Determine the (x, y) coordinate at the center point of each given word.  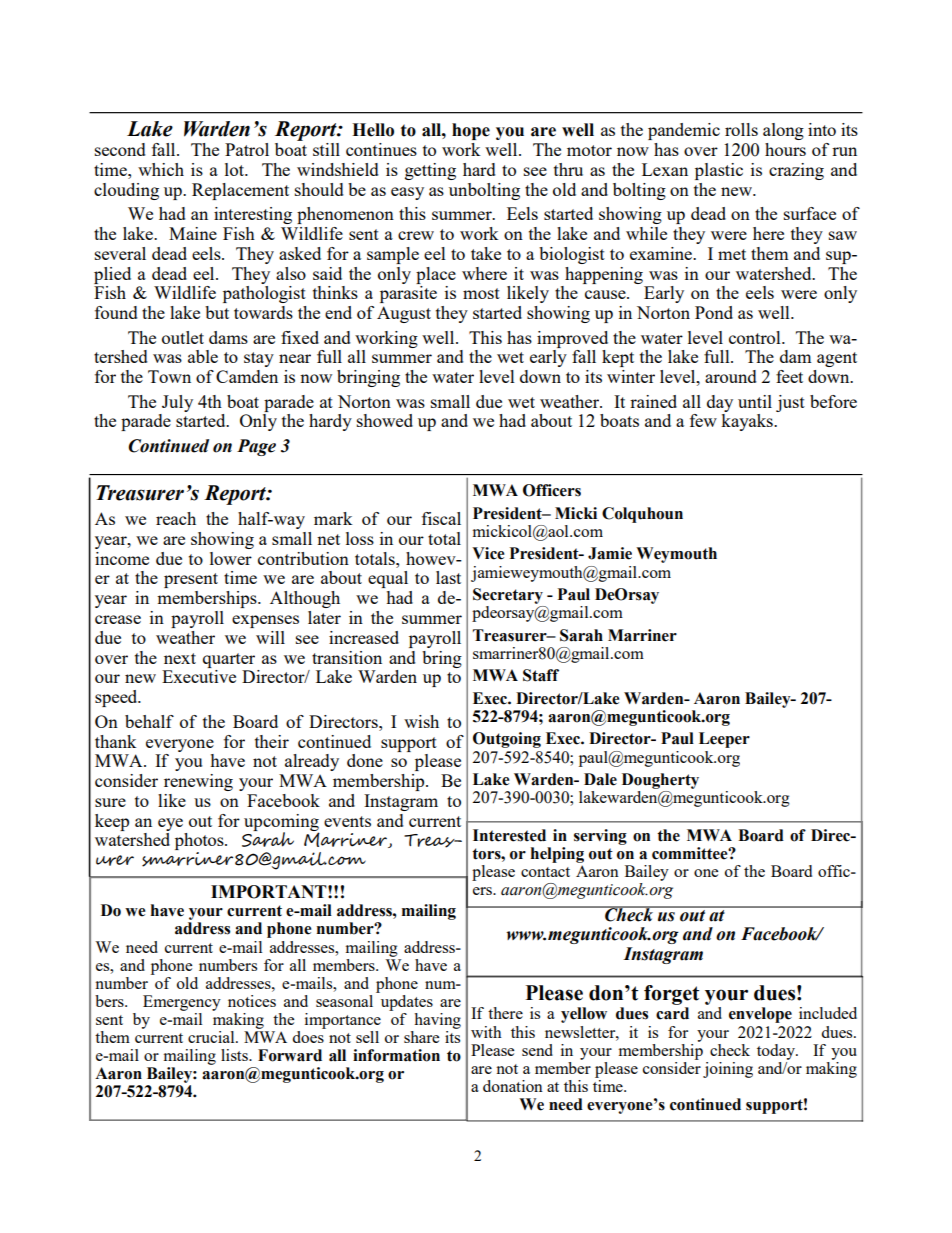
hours (785, 149)
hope (471, 131)
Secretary (508, 596)
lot (236, 169)
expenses (265, 621)
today (777, 1052)
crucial (212, 1037)
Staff (541, 675)
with (486, 1032)
